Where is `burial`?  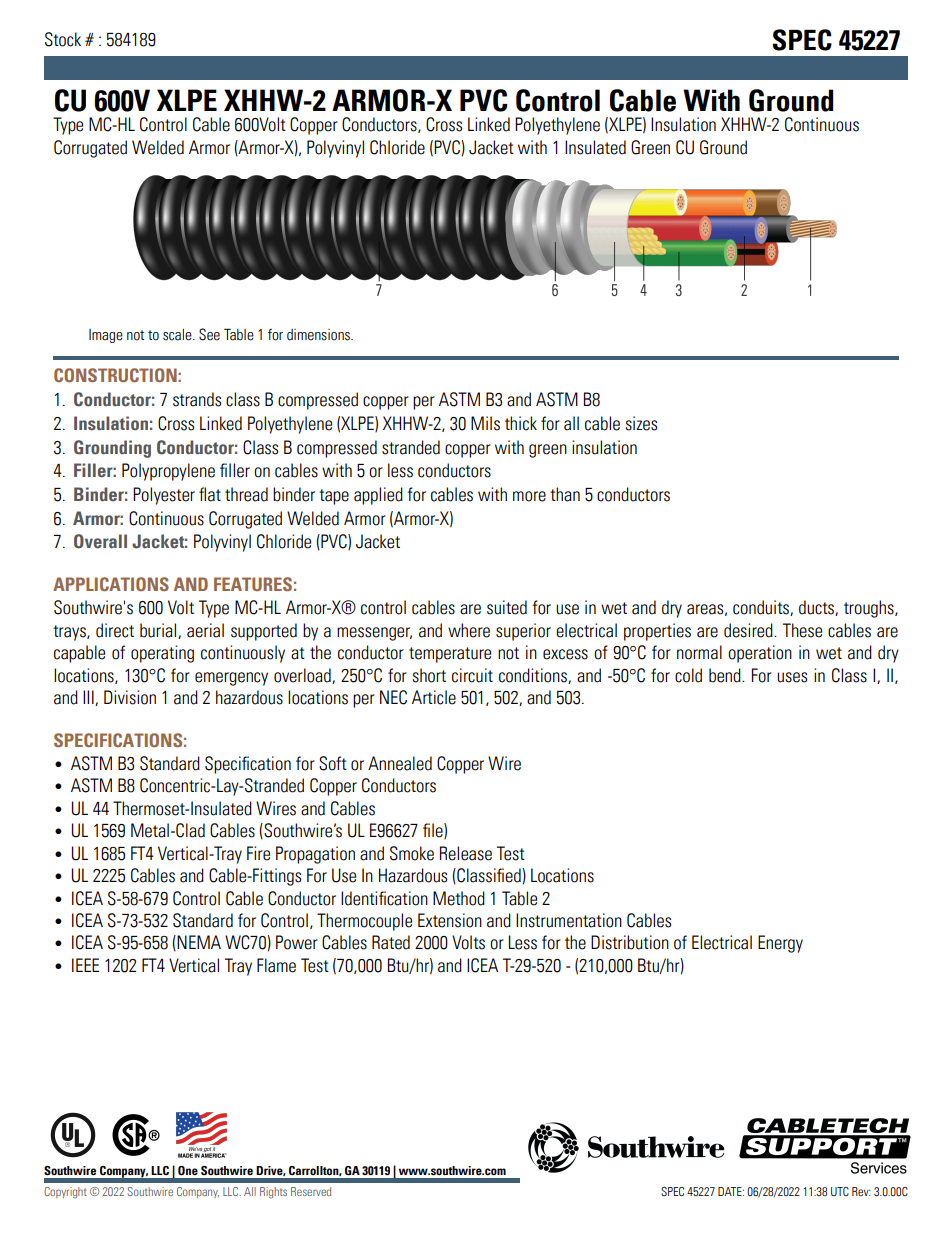 burial is located at coordinates (159, 631).
